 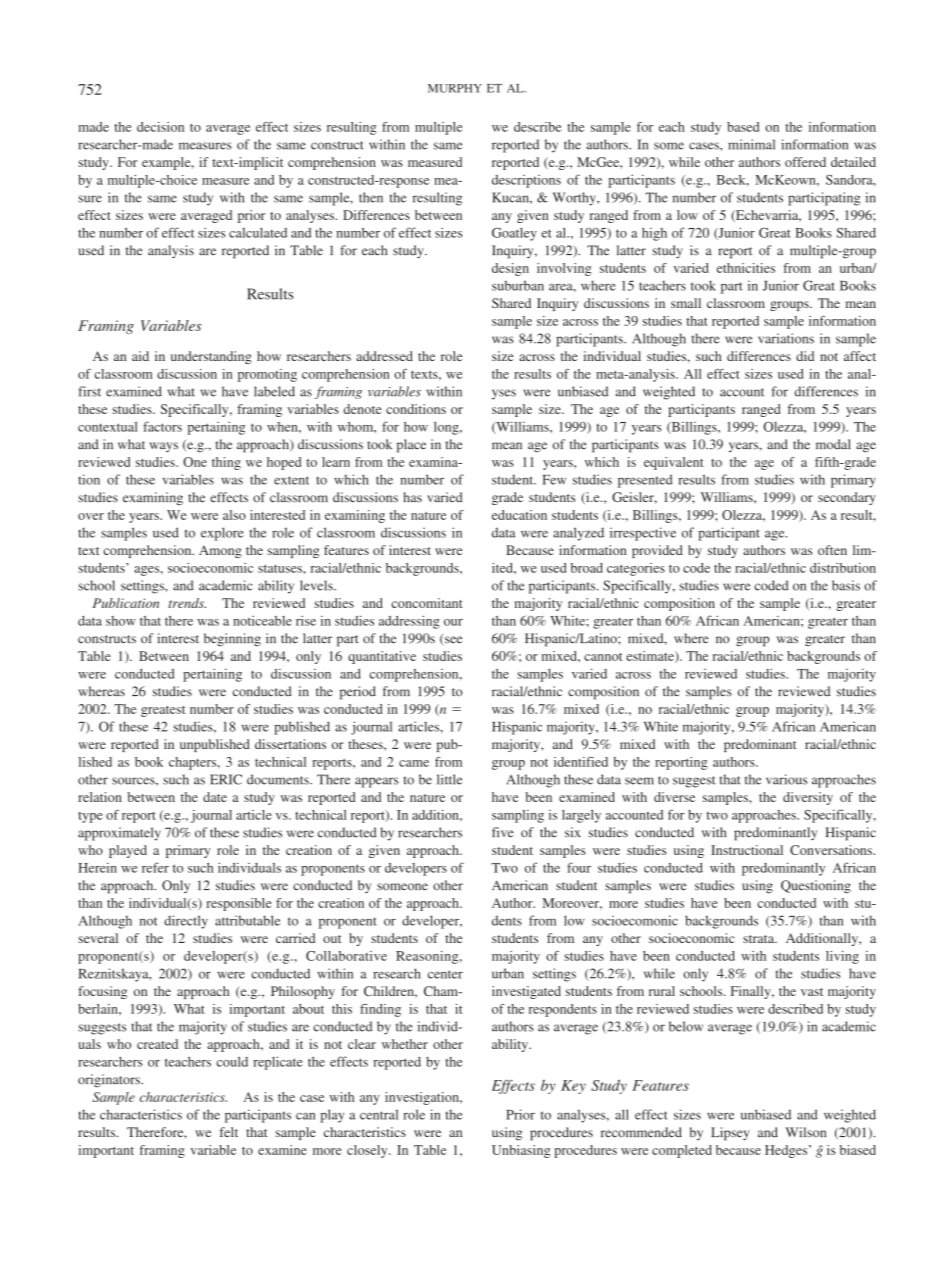 What do you see at coordinates (503, 832) in the screenshot?
I see `five` at bounding box center [503, 832].
